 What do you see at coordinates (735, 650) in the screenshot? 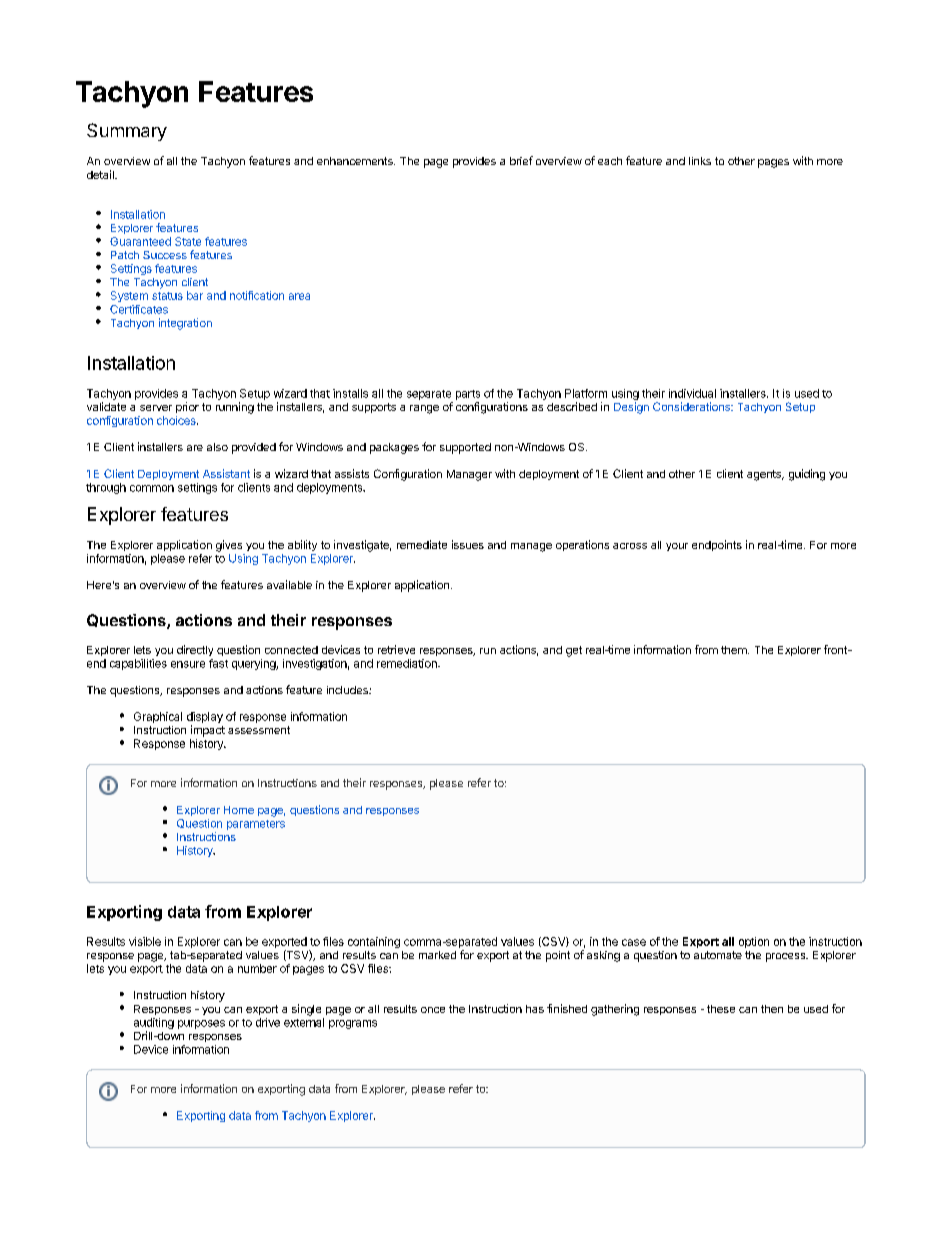
I see `them` at bounding box center [735, 650].
